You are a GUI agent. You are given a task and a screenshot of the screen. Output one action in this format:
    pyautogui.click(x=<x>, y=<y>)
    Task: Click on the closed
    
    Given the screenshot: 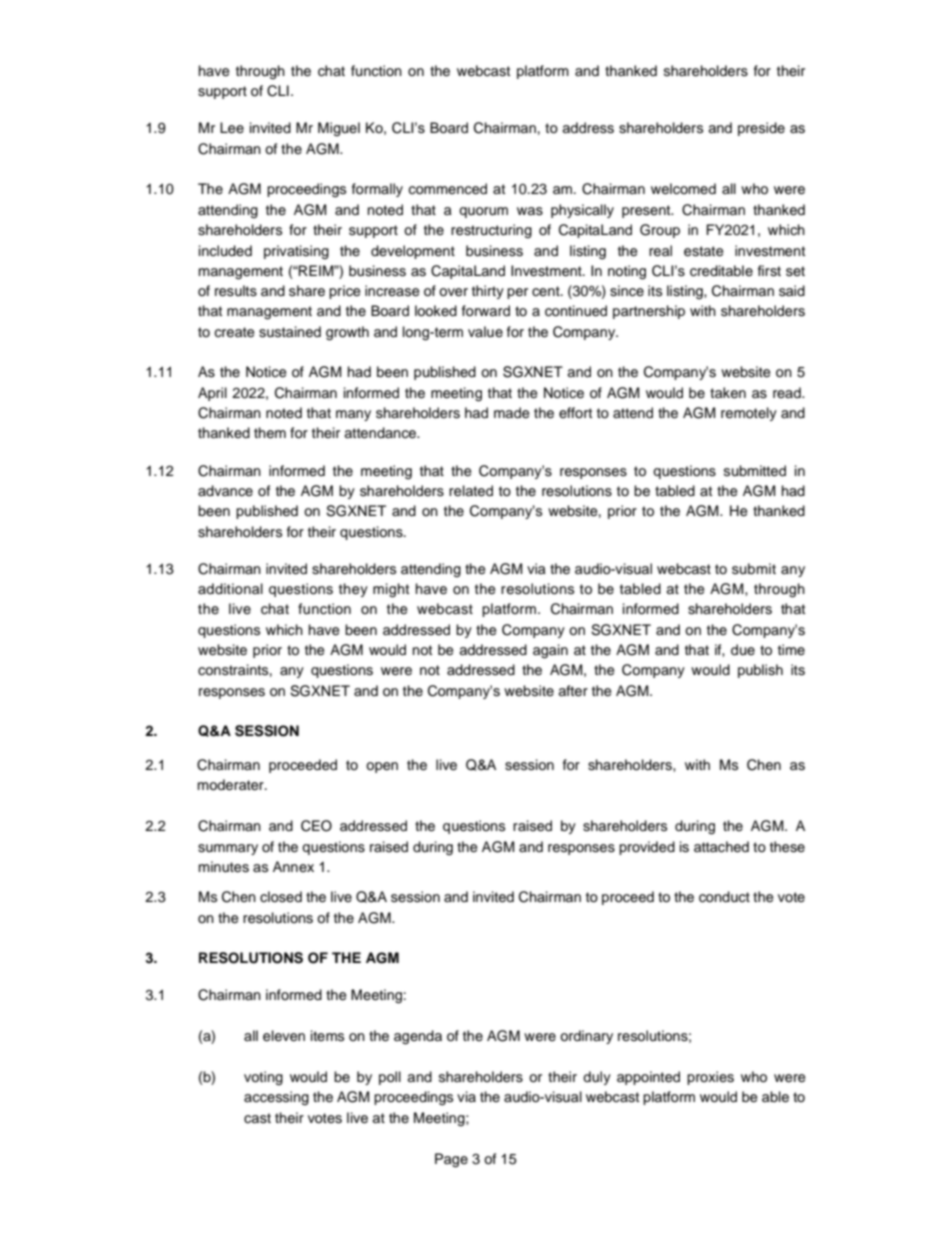 What is the action you would take?
    pyautogui.click(x=281, y=897)
